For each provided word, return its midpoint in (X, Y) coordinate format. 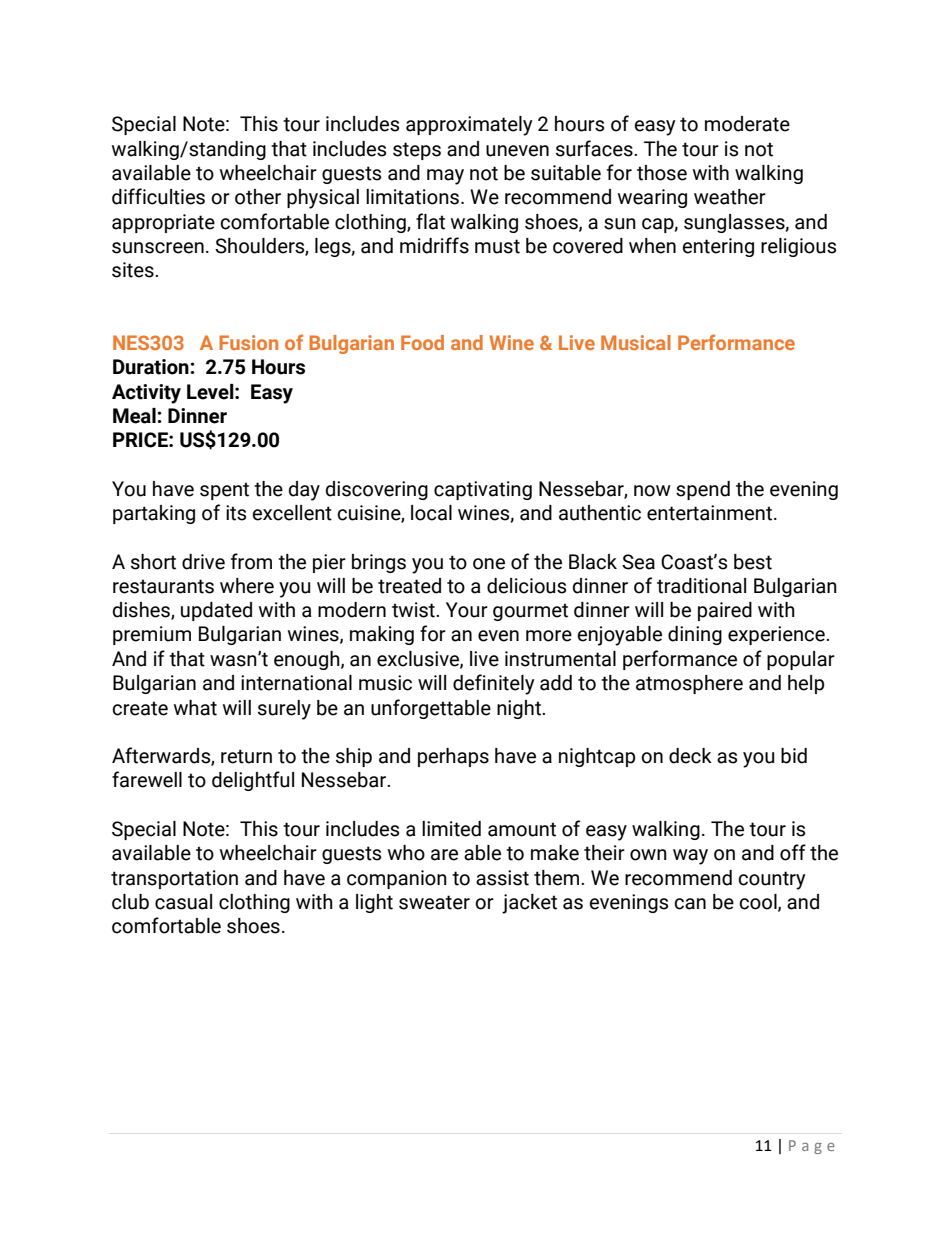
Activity (146, 394)
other (258, 197)
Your (467, 610)
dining (695, 635)
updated (216, 611)
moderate (747, 124)
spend (703, 490)
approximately (469, 126)
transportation (174, 879)
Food (422, 342)
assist (502, 878)
